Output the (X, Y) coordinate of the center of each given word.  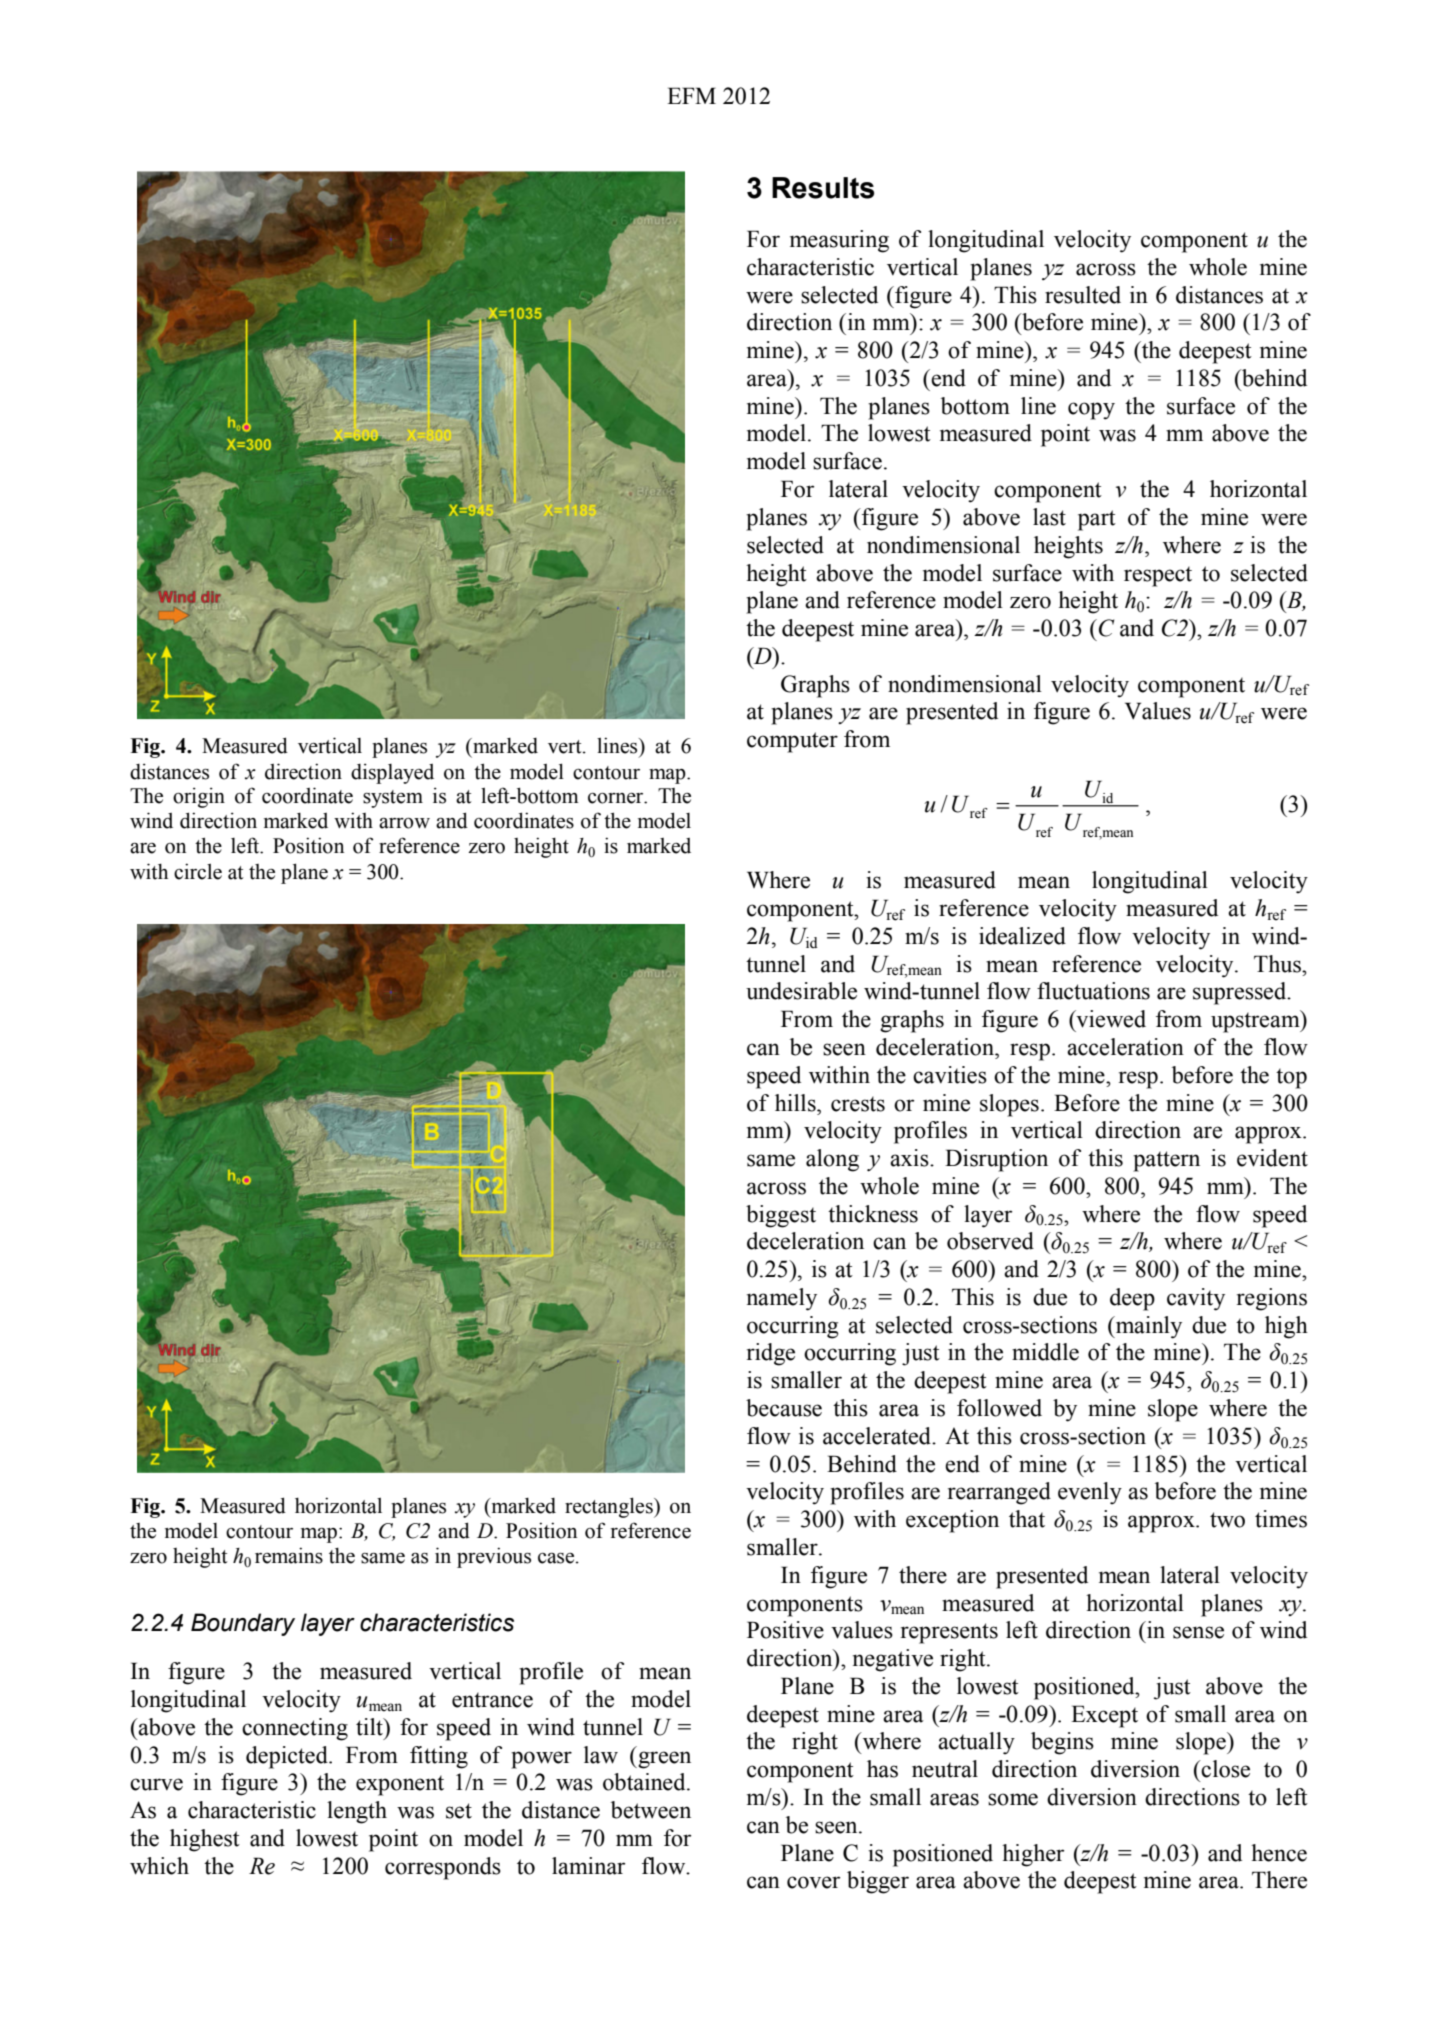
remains (289, 1555)
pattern (1166, 1161)
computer (792, 742)
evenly (1090, 1493)
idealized (1022, 936)
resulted (1083, 295)
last (1049, 517)
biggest (781, 1216)
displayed (392, 773)
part (1097, 520)
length (357, 1812)
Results (823, 188)
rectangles (610, 1507)
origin (199, 797)
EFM (691, 95)
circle (198, 871)
